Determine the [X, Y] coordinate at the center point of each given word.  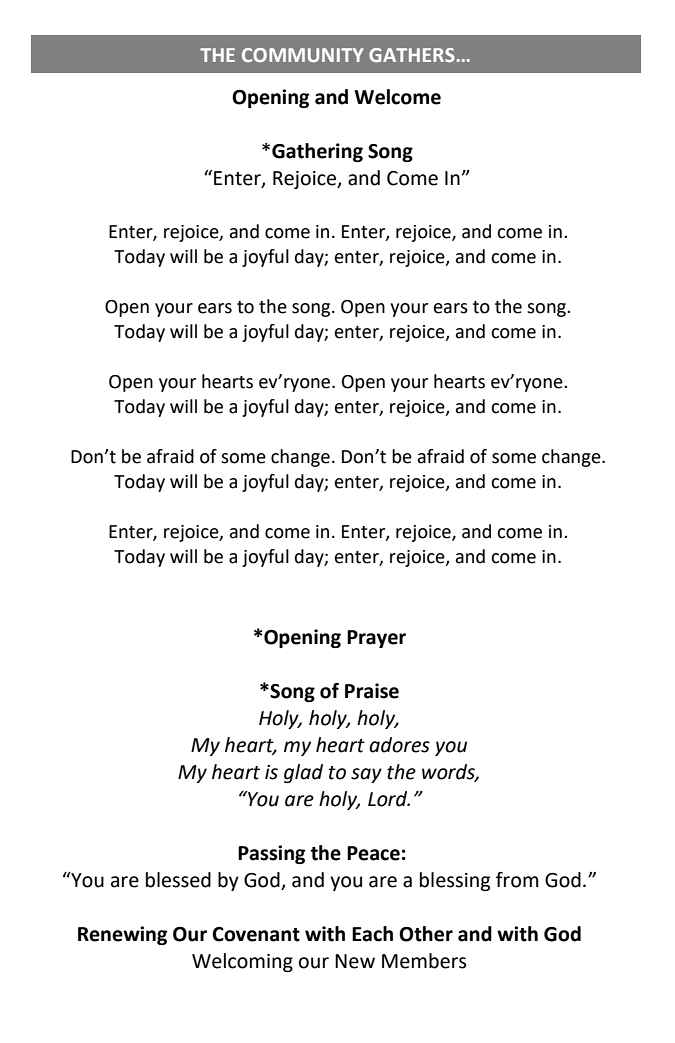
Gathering [317, 152]
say [366, 775]
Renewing [122, 935]
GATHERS [412, 55]
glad [303, 773]
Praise [372, 691]
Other [426, 934]
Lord [389, 799]
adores [399, 745]
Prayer [376, 639]
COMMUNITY [303, 55]
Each [372, 934]
